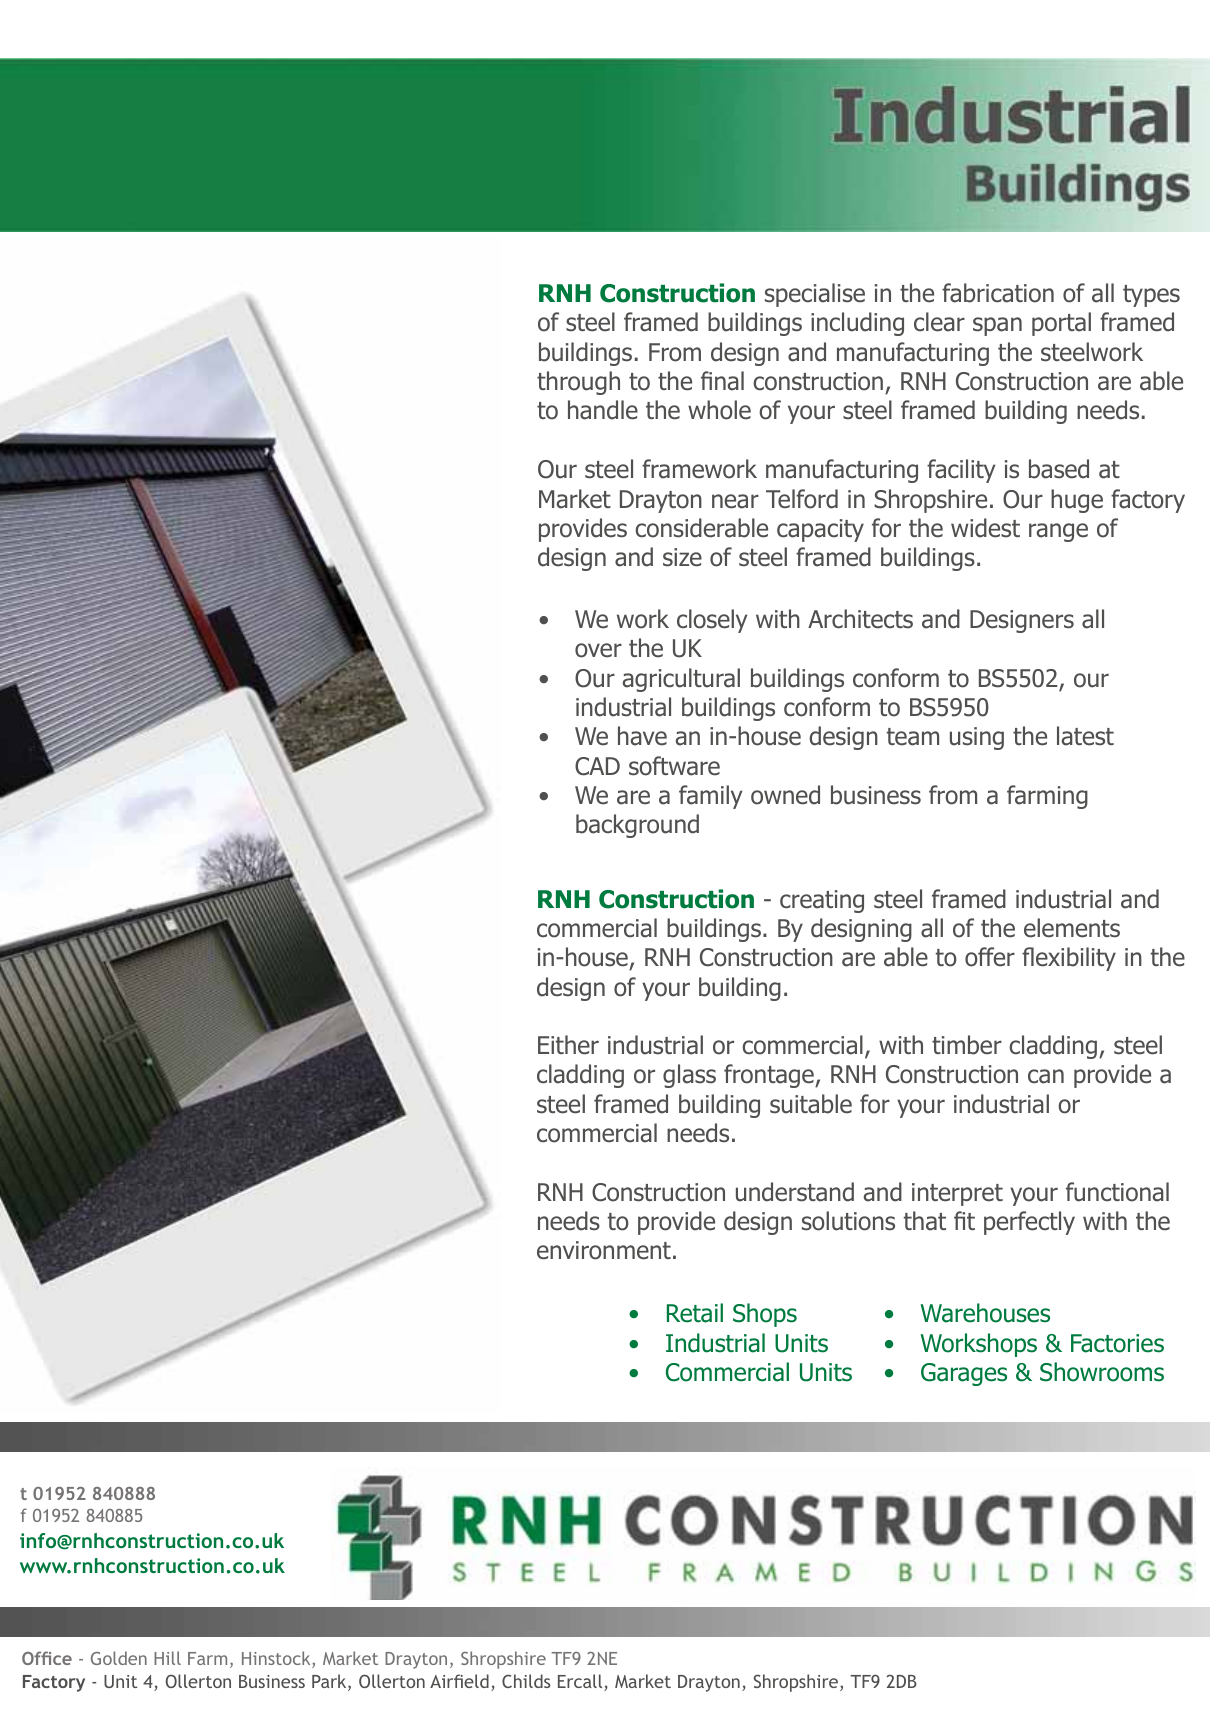 The height and width of the page is (1712, 1210). I want to click on Childs, so click(526, 1681).
